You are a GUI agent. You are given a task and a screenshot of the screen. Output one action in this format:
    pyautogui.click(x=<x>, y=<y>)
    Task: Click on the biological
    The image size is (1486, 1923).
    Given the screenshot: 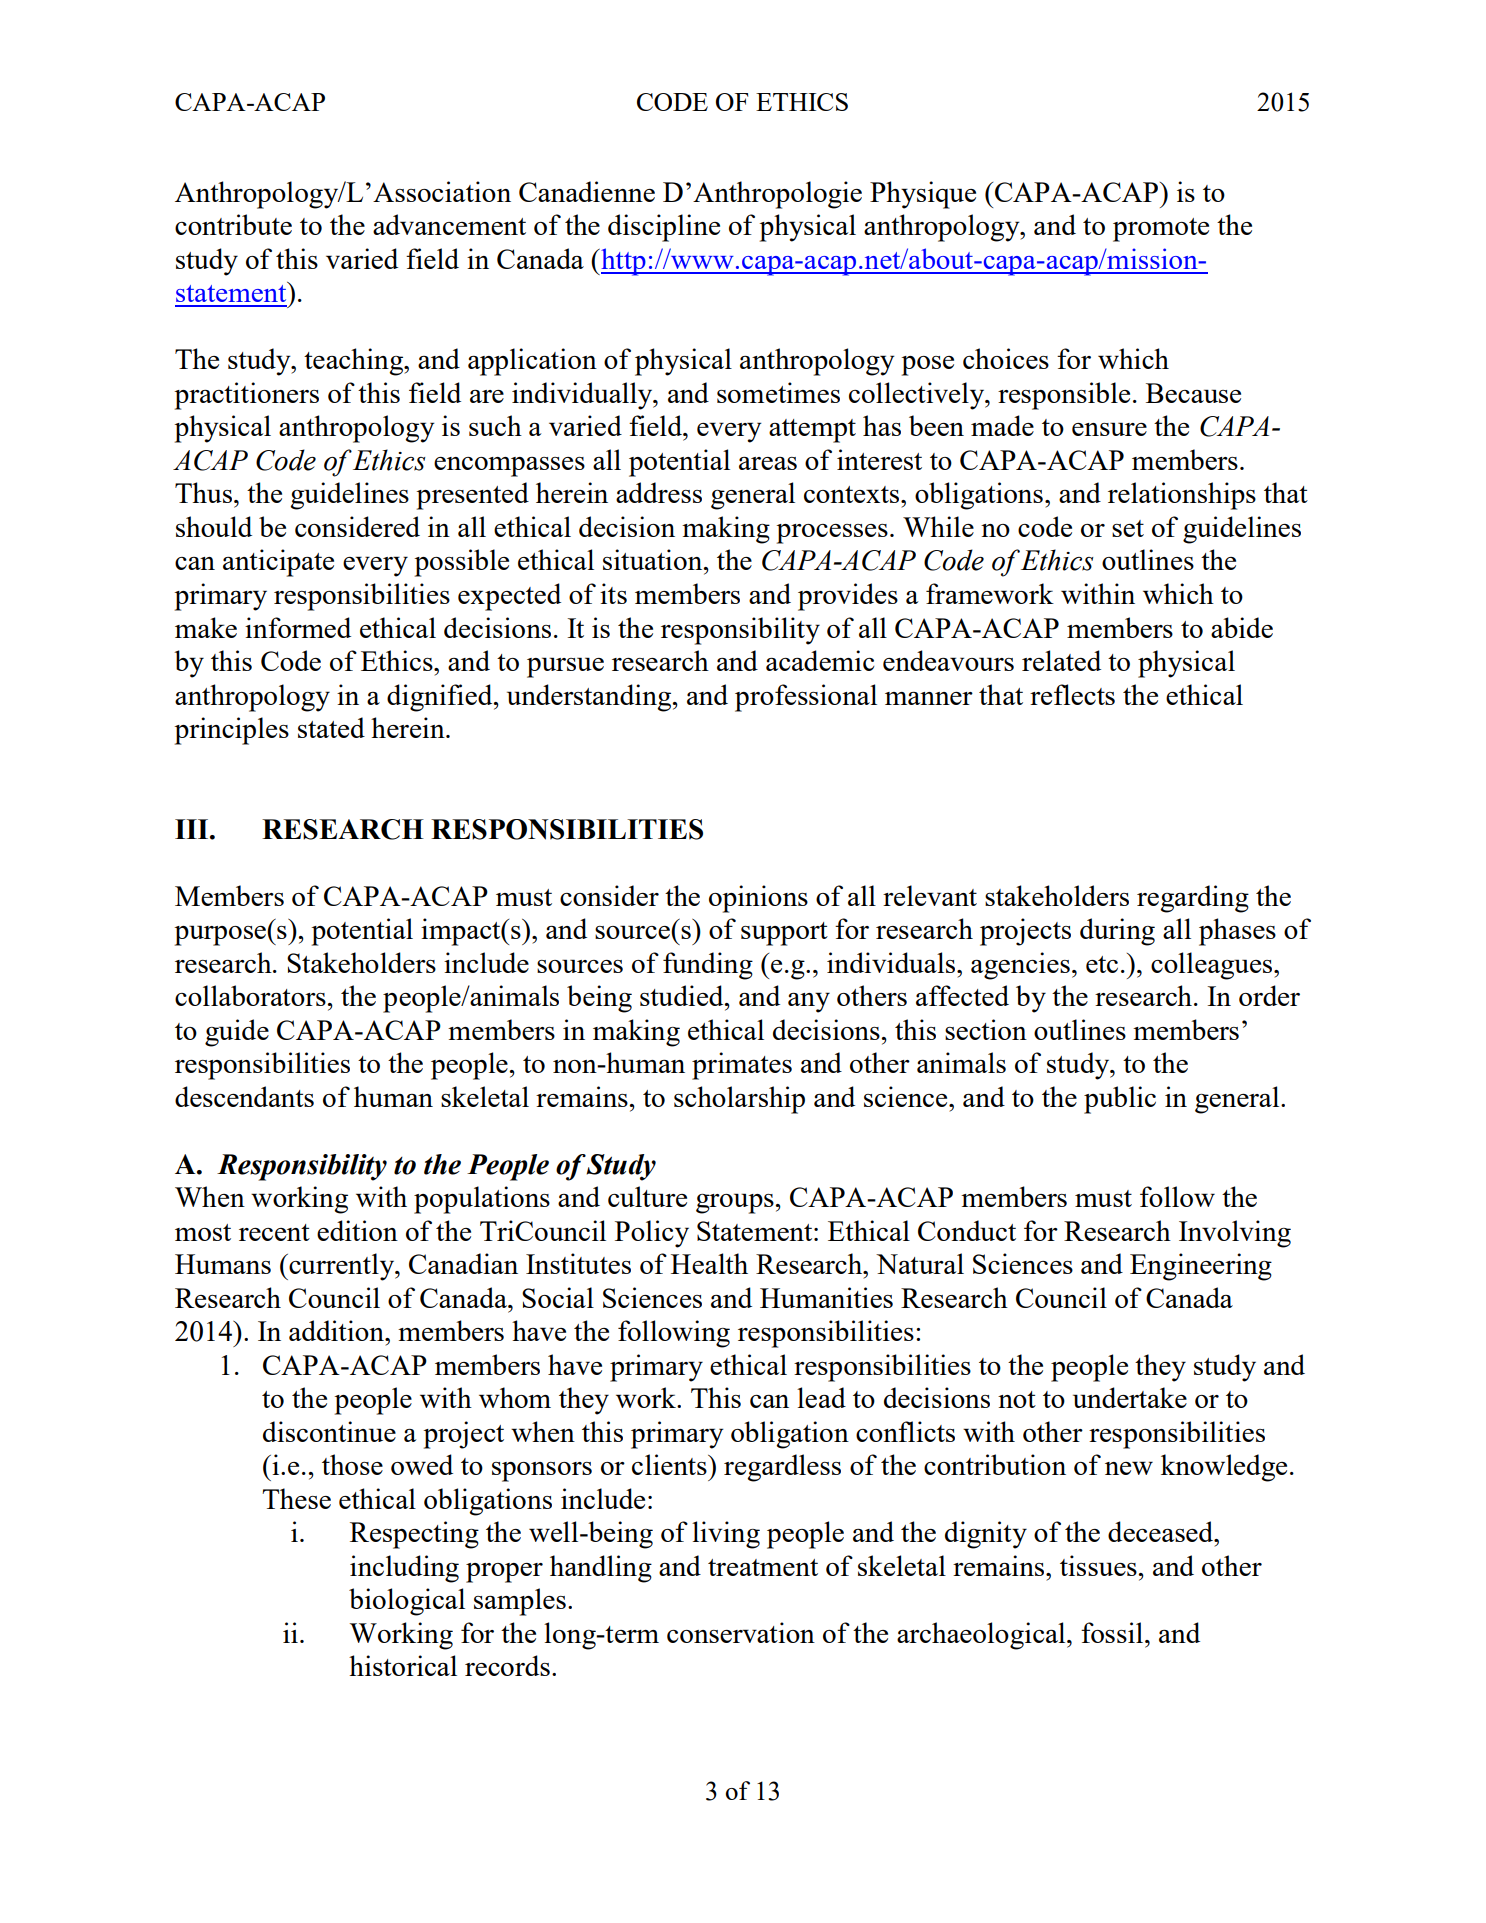 What is the action you would take?
    pyautogui.click(x=407, y=1602)
